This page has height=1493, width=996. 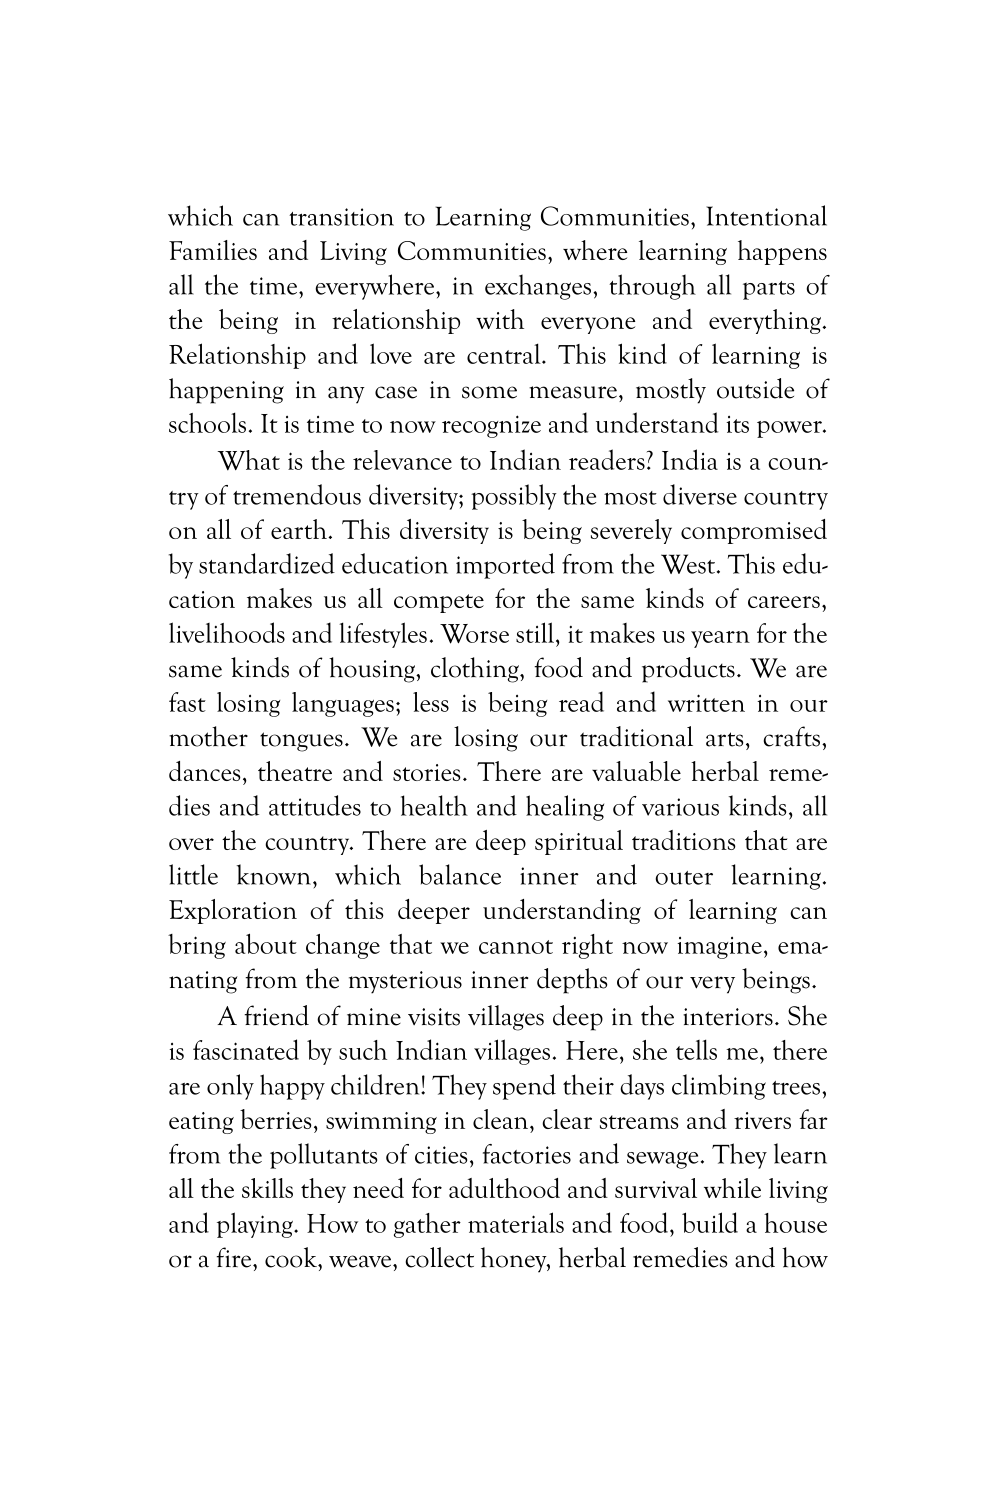 I want to click on tongues, so click(x=301, y=742).
